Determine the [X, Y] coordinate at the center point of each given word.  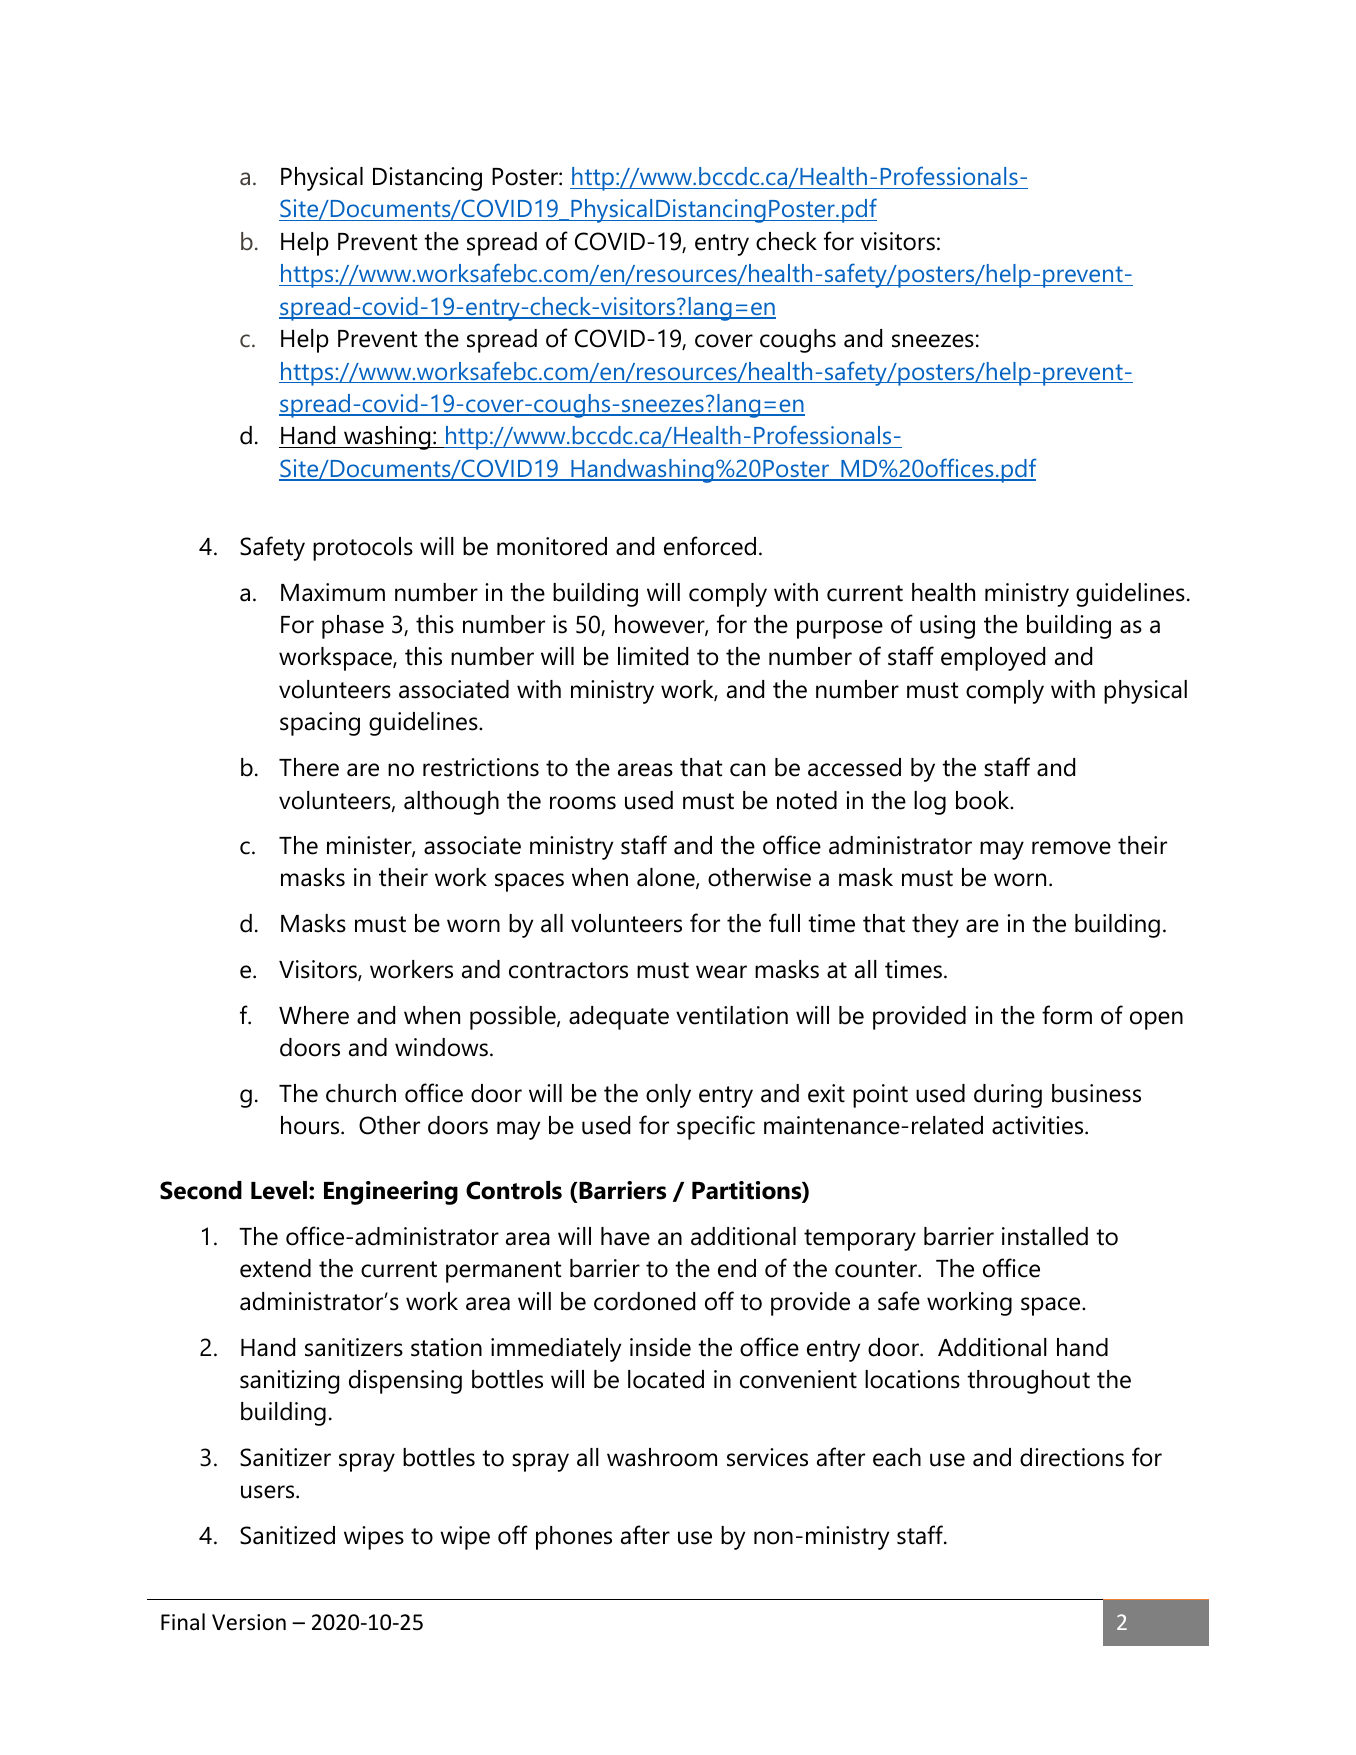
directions [1072, 1457]
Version [249, 1622]
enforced [710, 546]
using [947, 627]
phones [574, 1538]
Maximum [333, 592]
